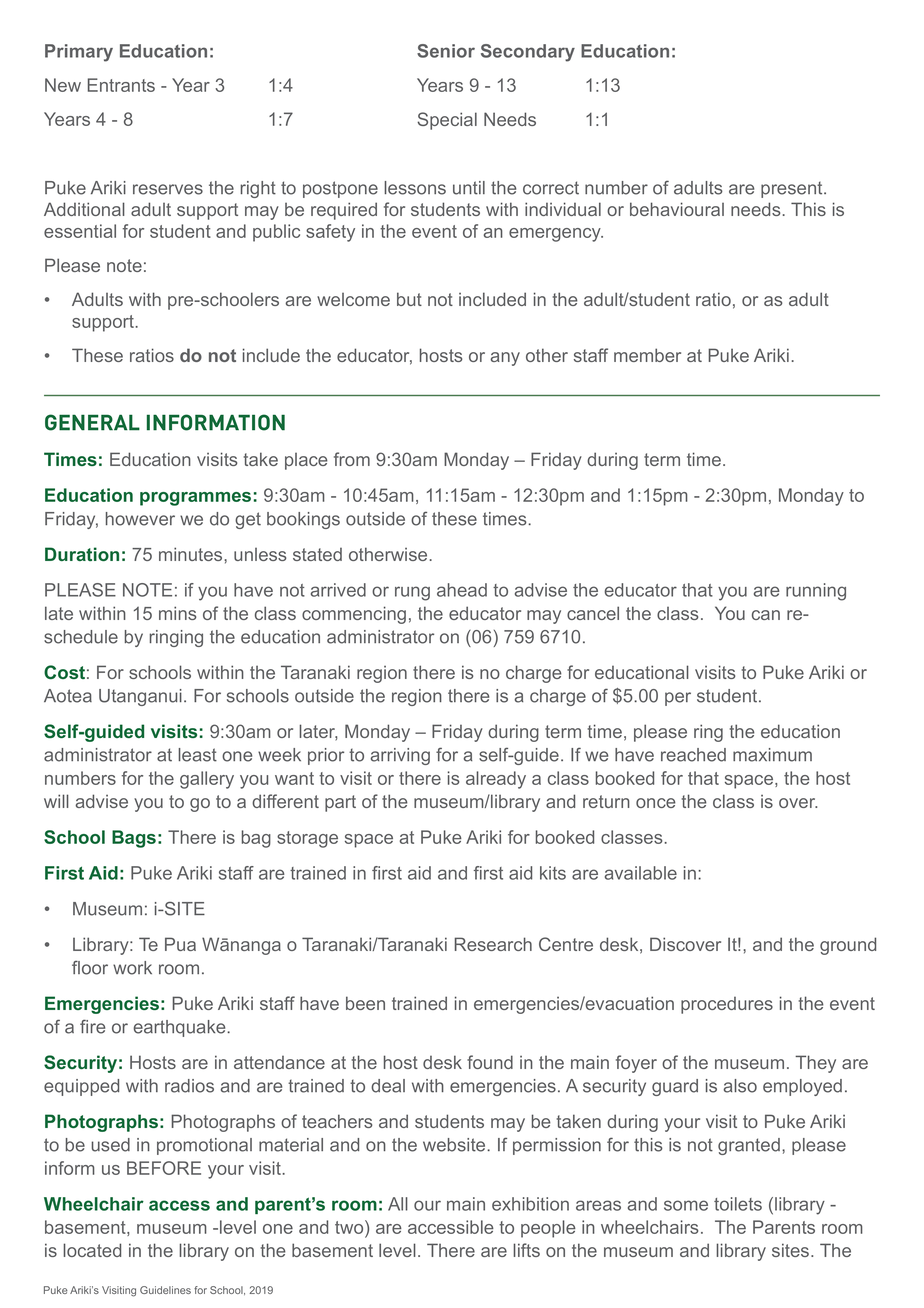  I want to click on mins, so click(177, 613).
